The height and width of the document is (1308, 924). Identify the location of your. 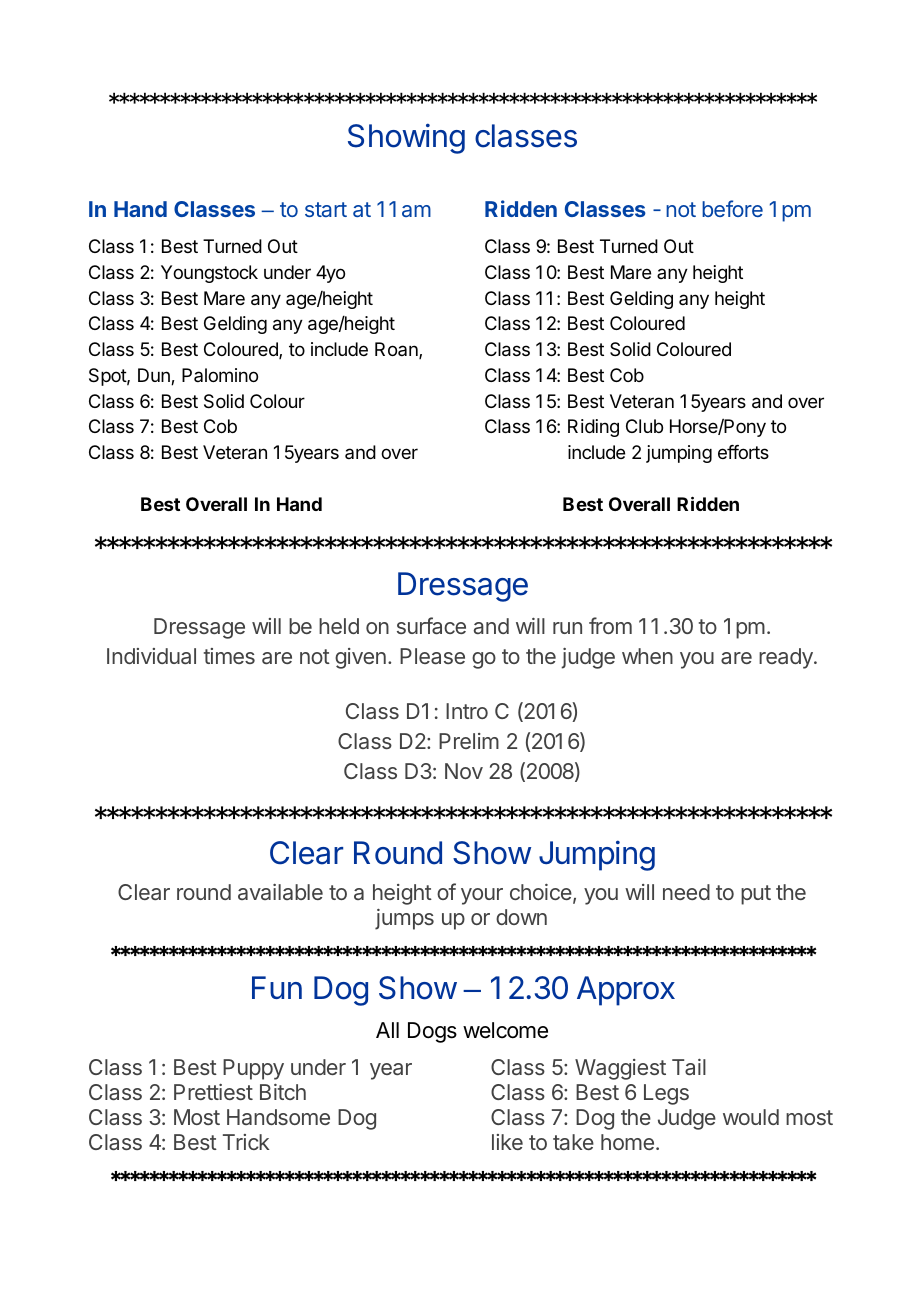
(482, 896).
